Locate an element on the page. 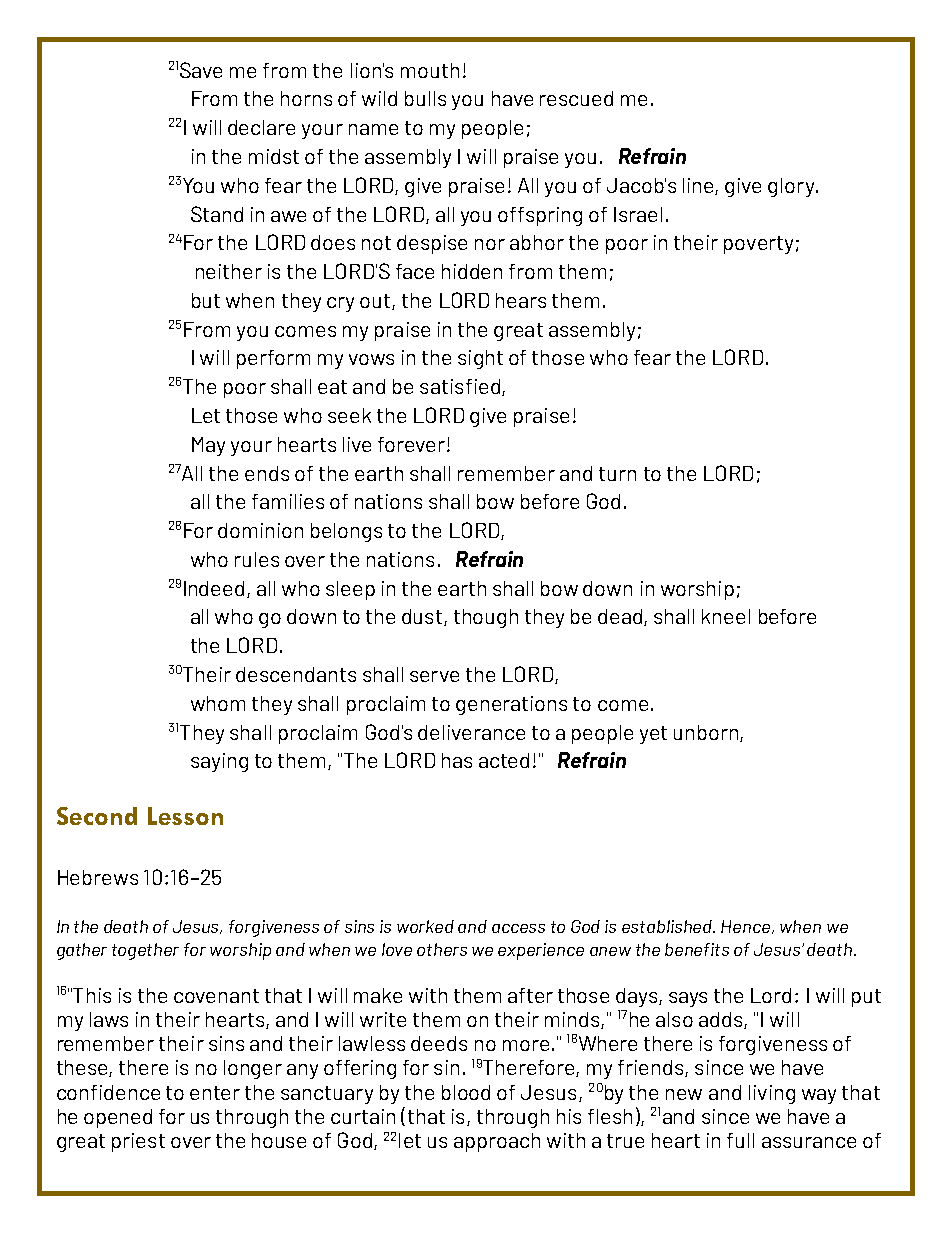  blood is located at coordinates (466, 1092).
